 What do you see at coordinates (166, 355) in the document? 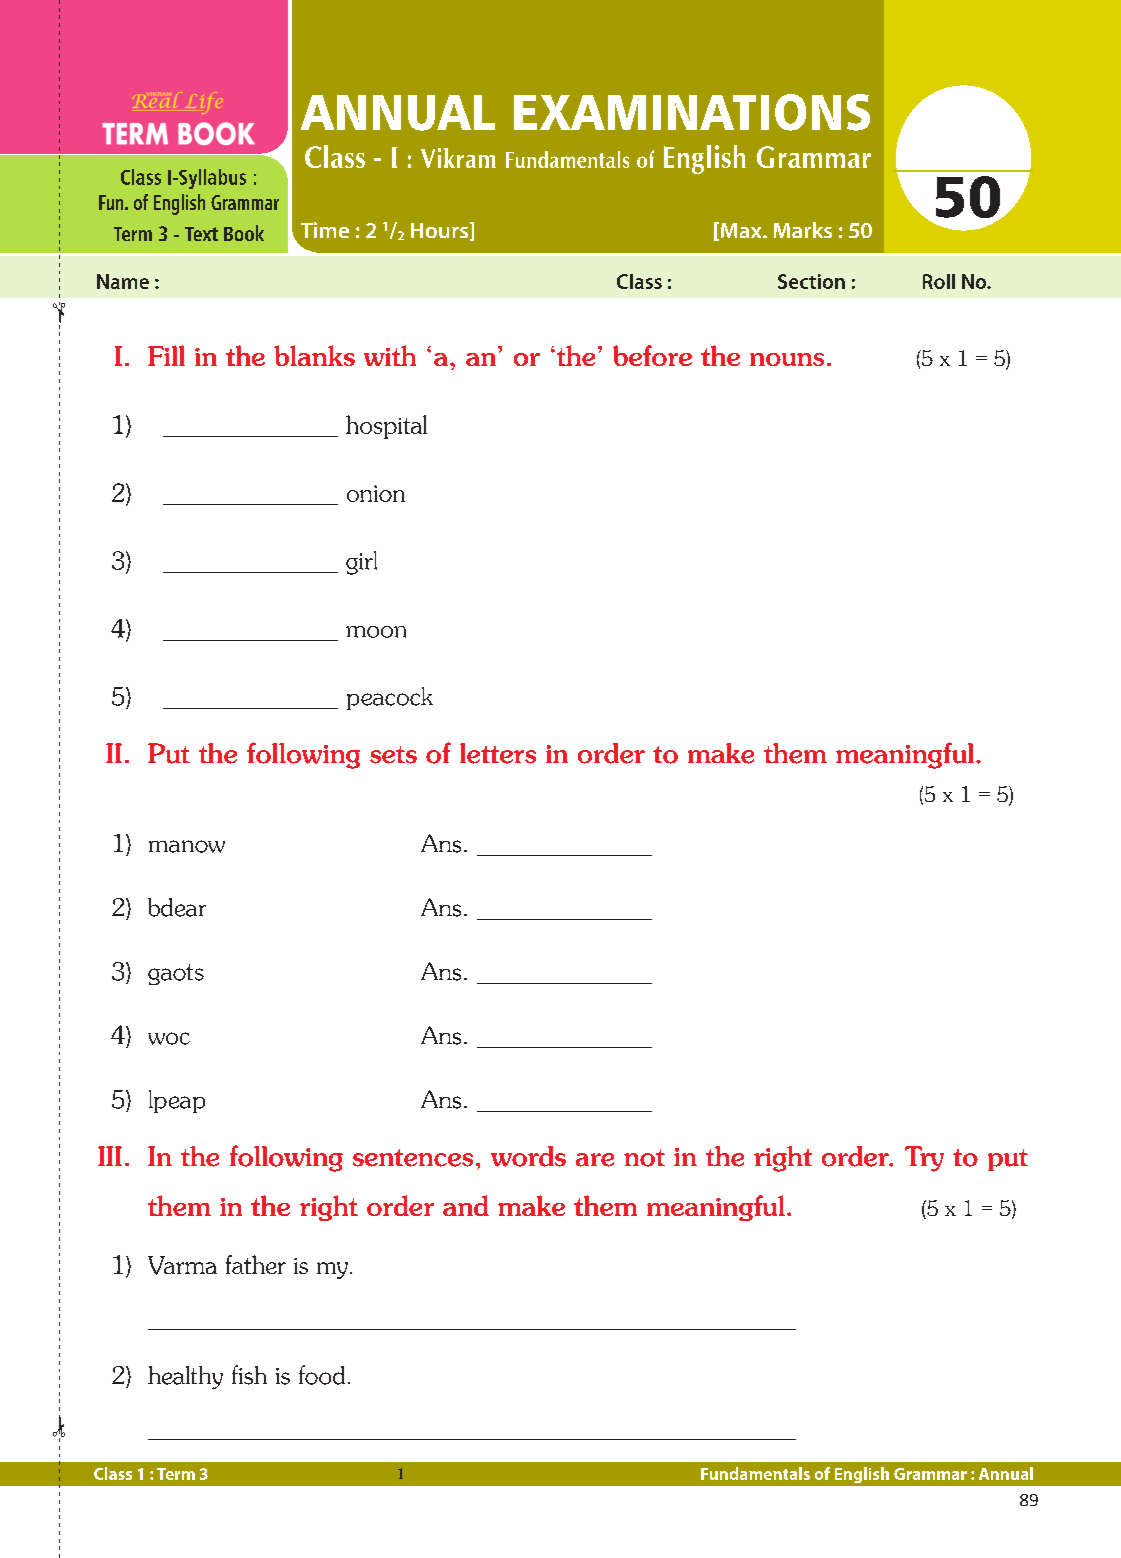
I see `Fill` at bounding box center [166, 355].
